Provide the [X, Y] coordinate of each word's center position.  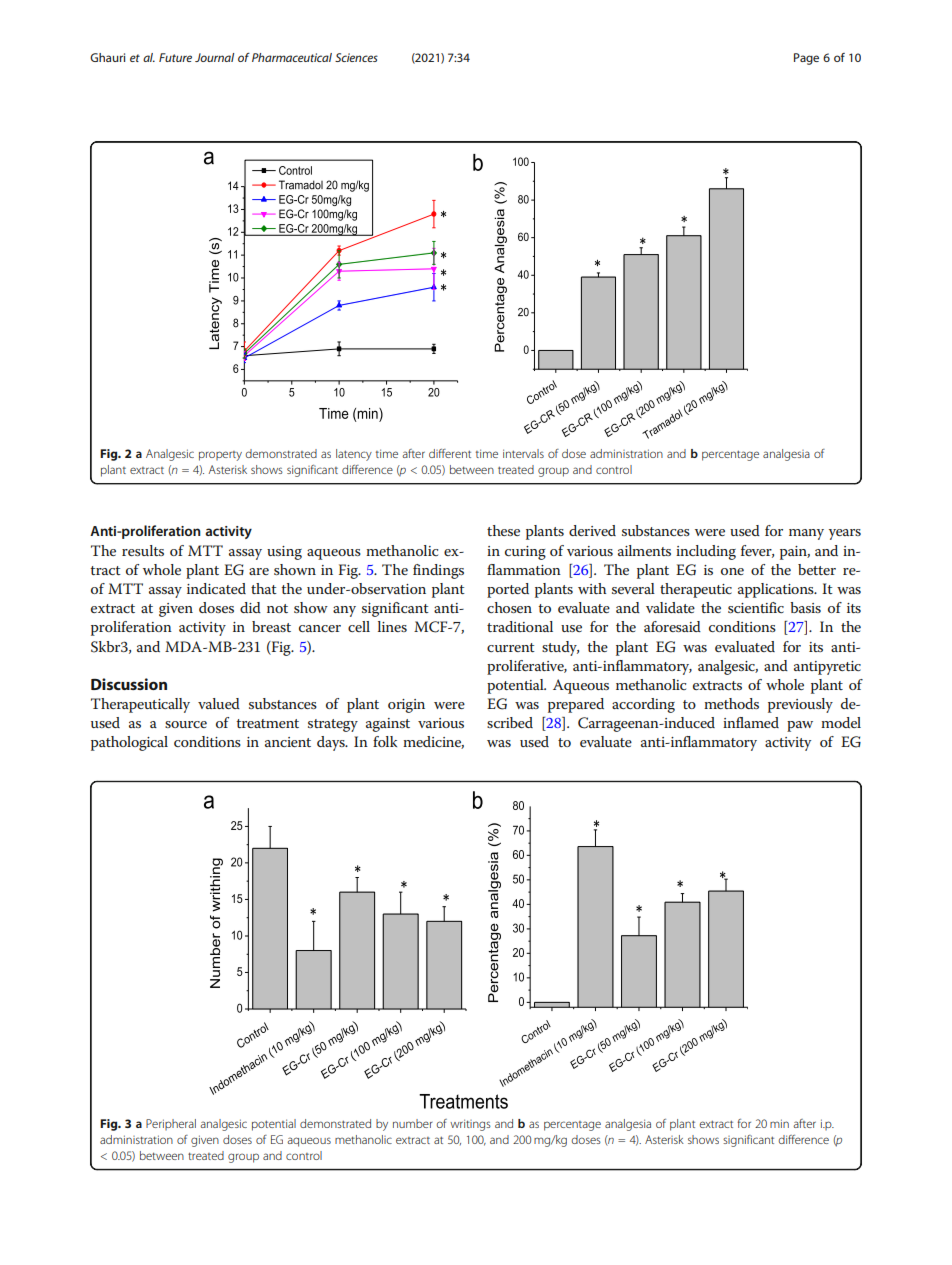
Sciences [356, 57]
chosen [509, 607]
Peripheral [171, 1124]
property [220, 456]
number [413, 1123]
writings [470, 1125]
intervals [523, 453]
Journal [214, 57]
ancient [288, 742]
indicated [216, 588]
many [806, 534]
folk [385, 741]
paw [800, 726]
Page [806, 59]
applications [777, 590]
